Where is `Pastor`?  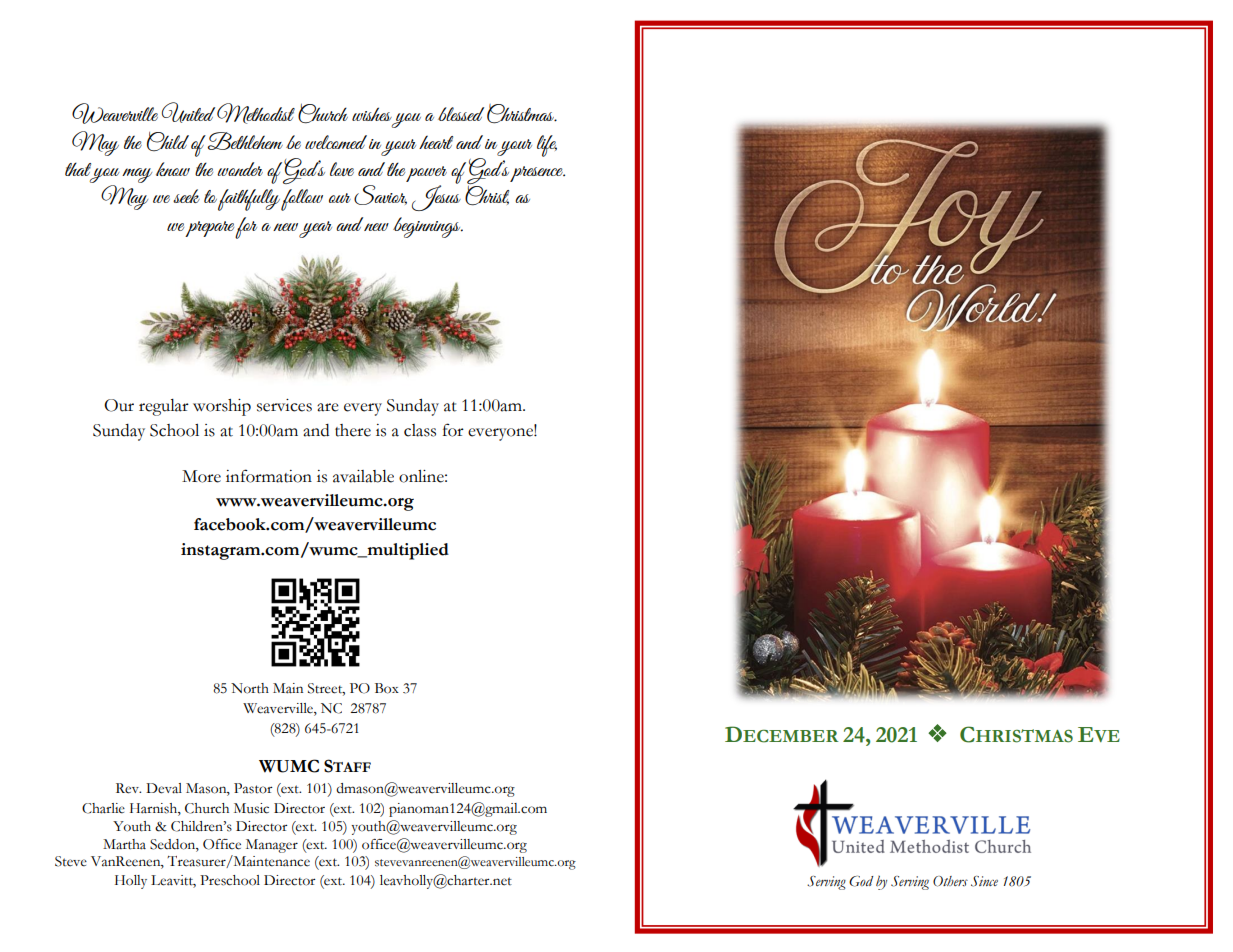 Pastor is located at coordinates (253, 788).
